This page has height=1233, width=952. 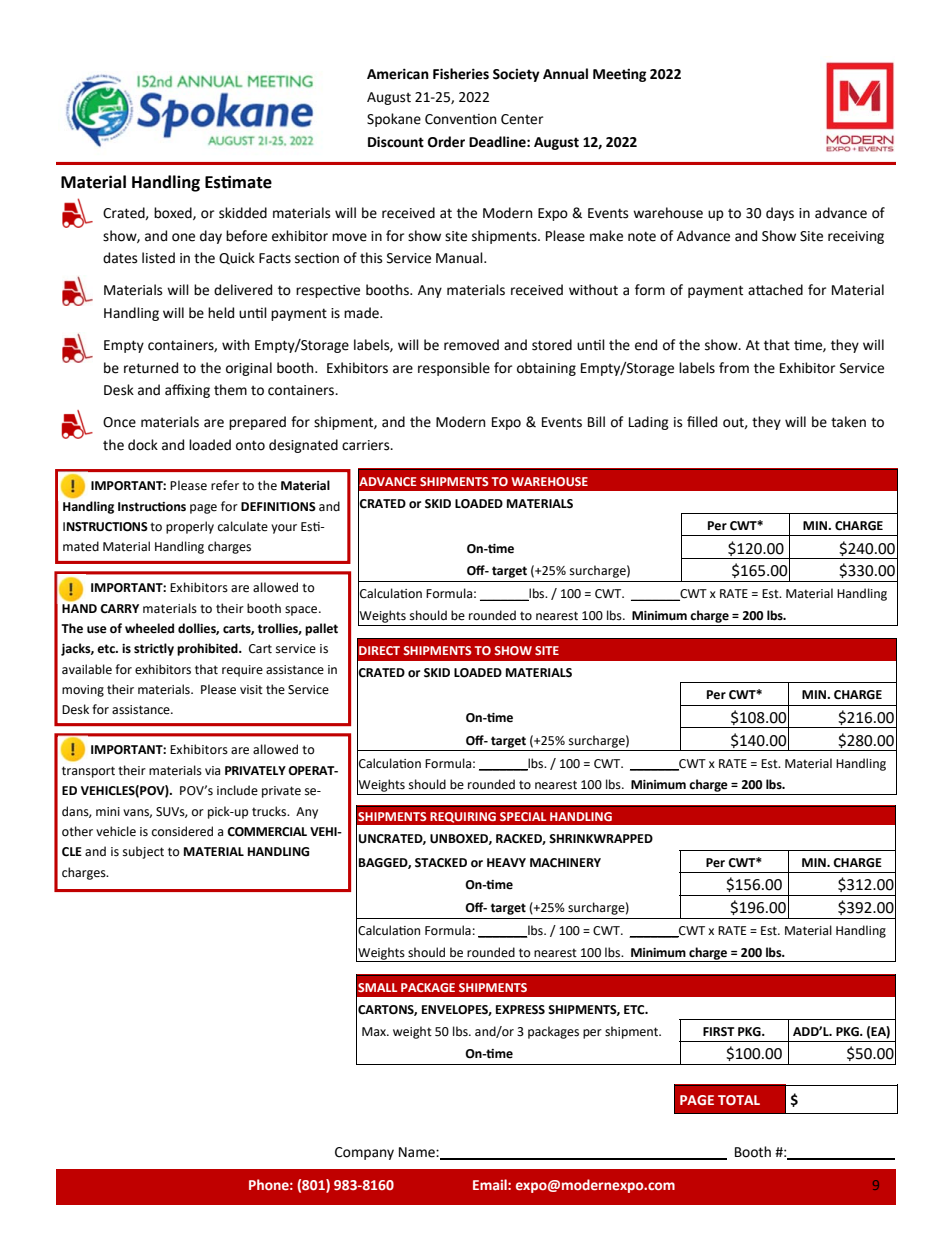 What do you see at coordinates (780, 214) in the page?
I see `days` at bounding box center [780, 214].
